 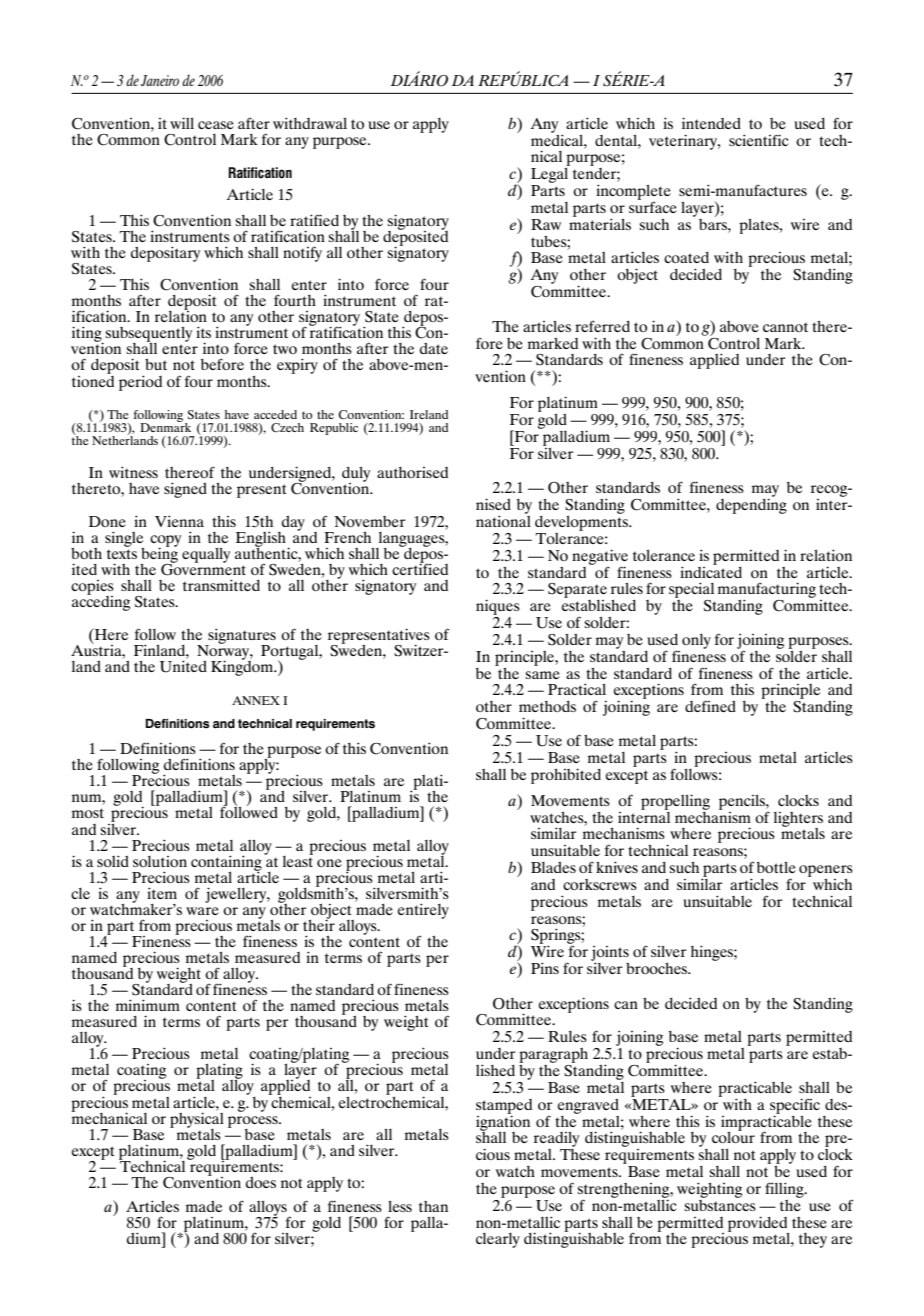 What do you see at coordinates (133, 472) in the image?
I see `witness` at bounding box center [133, 472].
